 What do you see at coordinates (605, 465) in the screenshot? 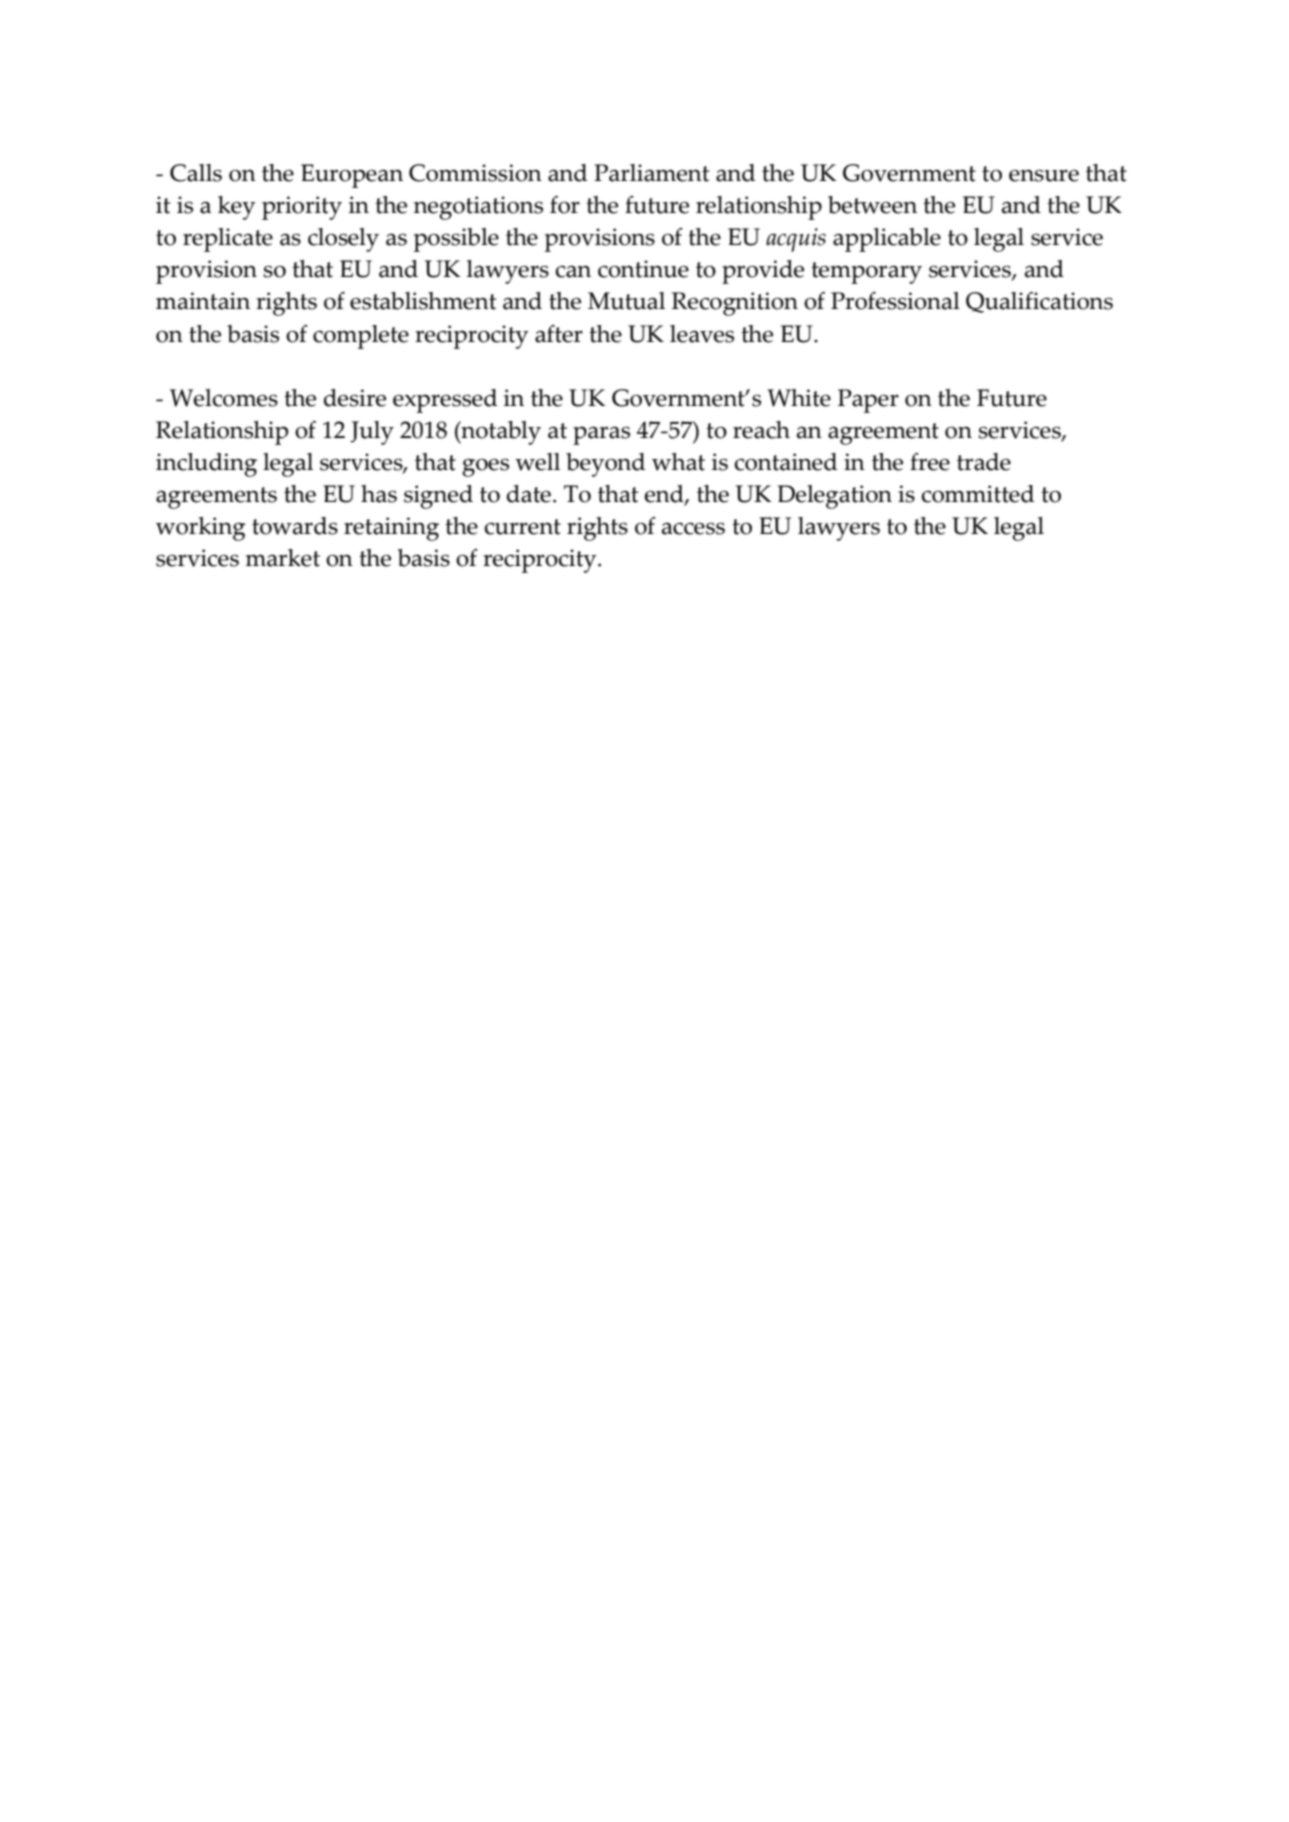
I see `beyond` at bounding box center [605, 465].
